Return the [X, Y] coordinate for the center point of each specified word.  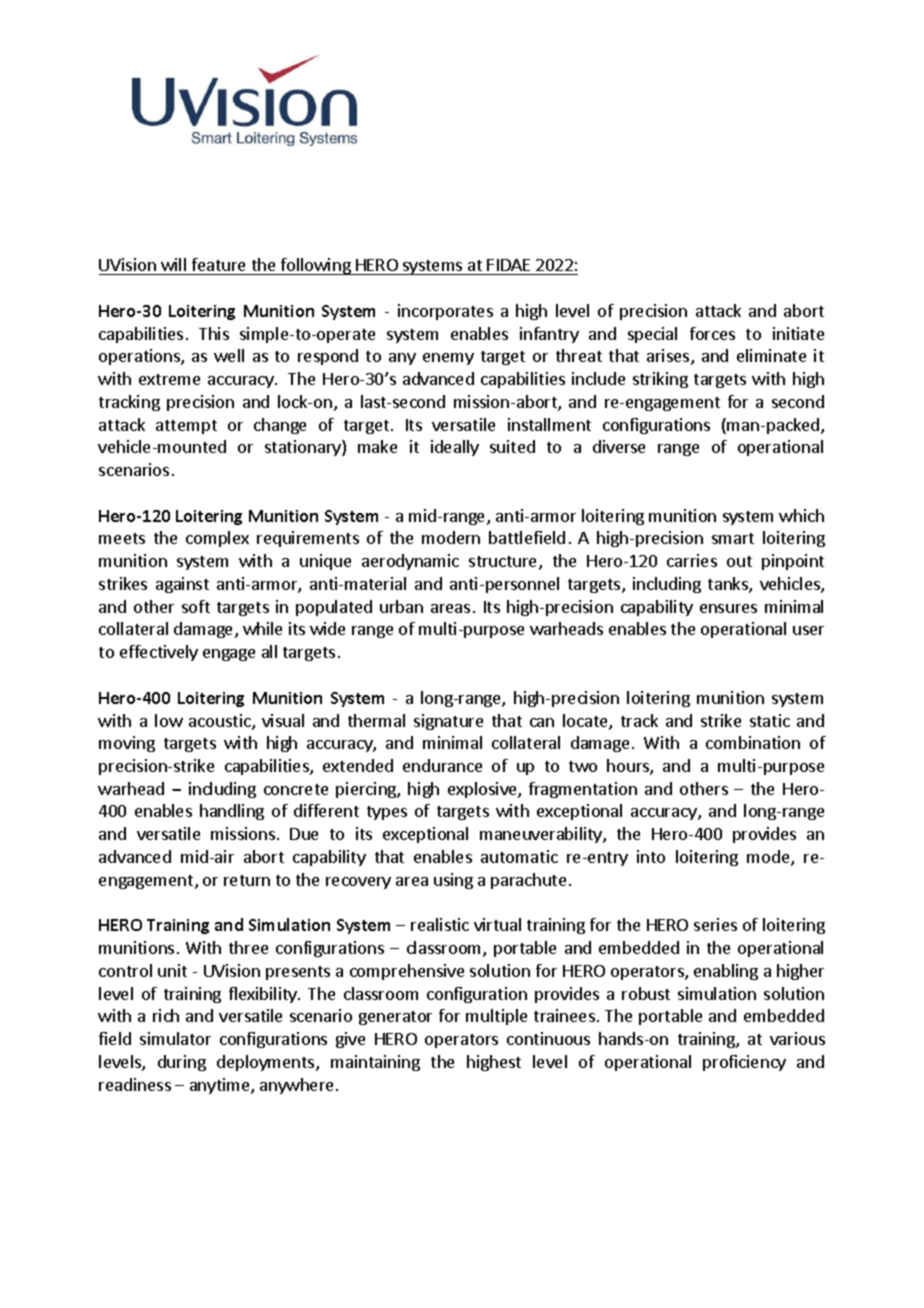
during [182, 1063]
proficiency [744, 1063]
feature [218, 264]
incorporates [445, 312]
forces [712, 333]
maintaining [375, 1063]
